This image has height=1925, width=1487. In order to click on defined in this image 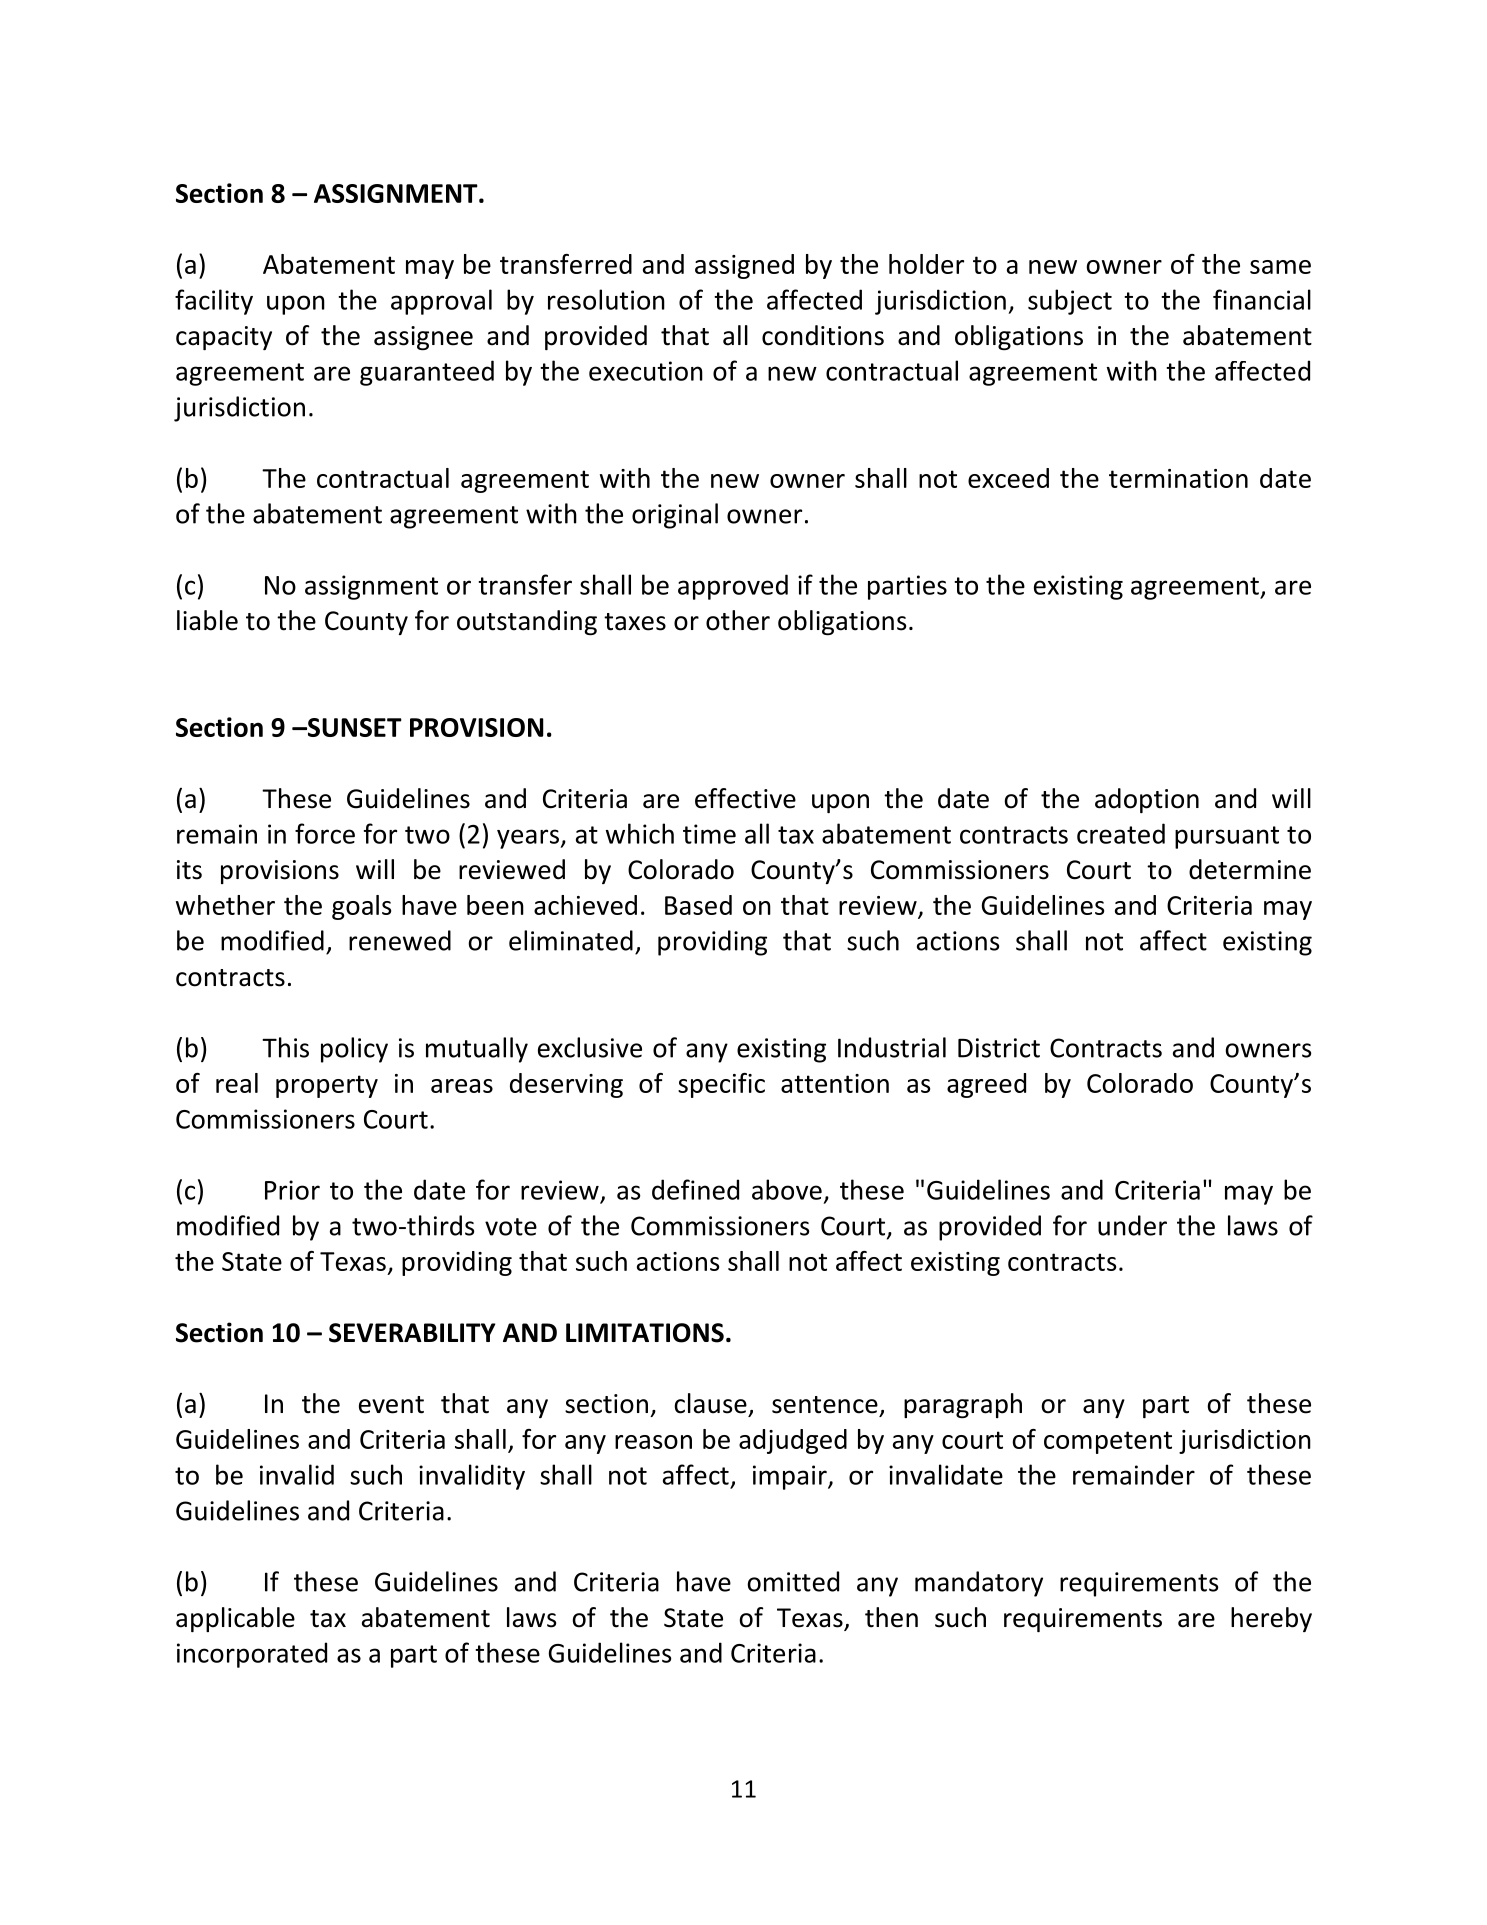, I will do `click(695, 1189)`.
